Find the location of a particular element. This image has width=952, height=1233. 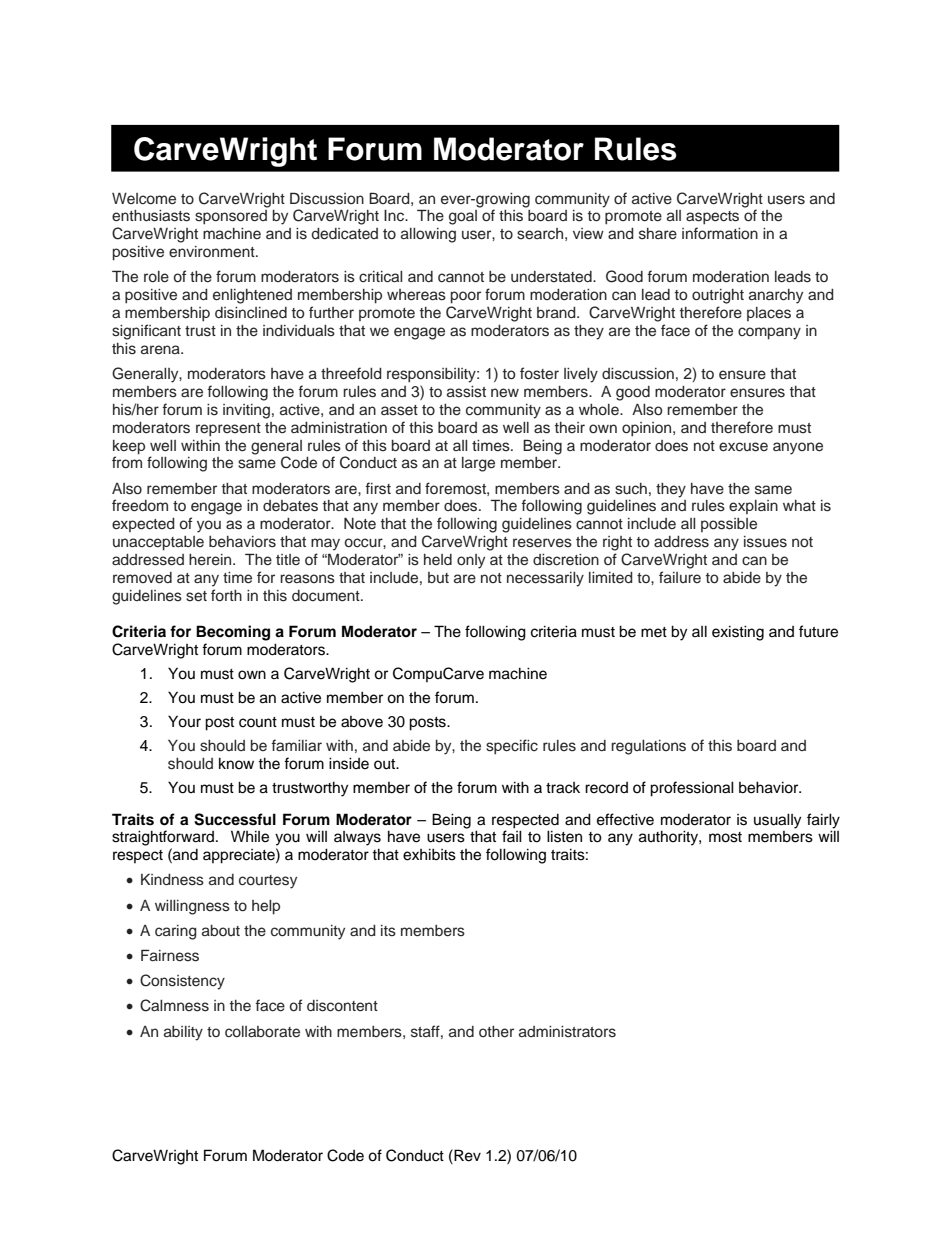

information is located at coordinates (720, 233).
